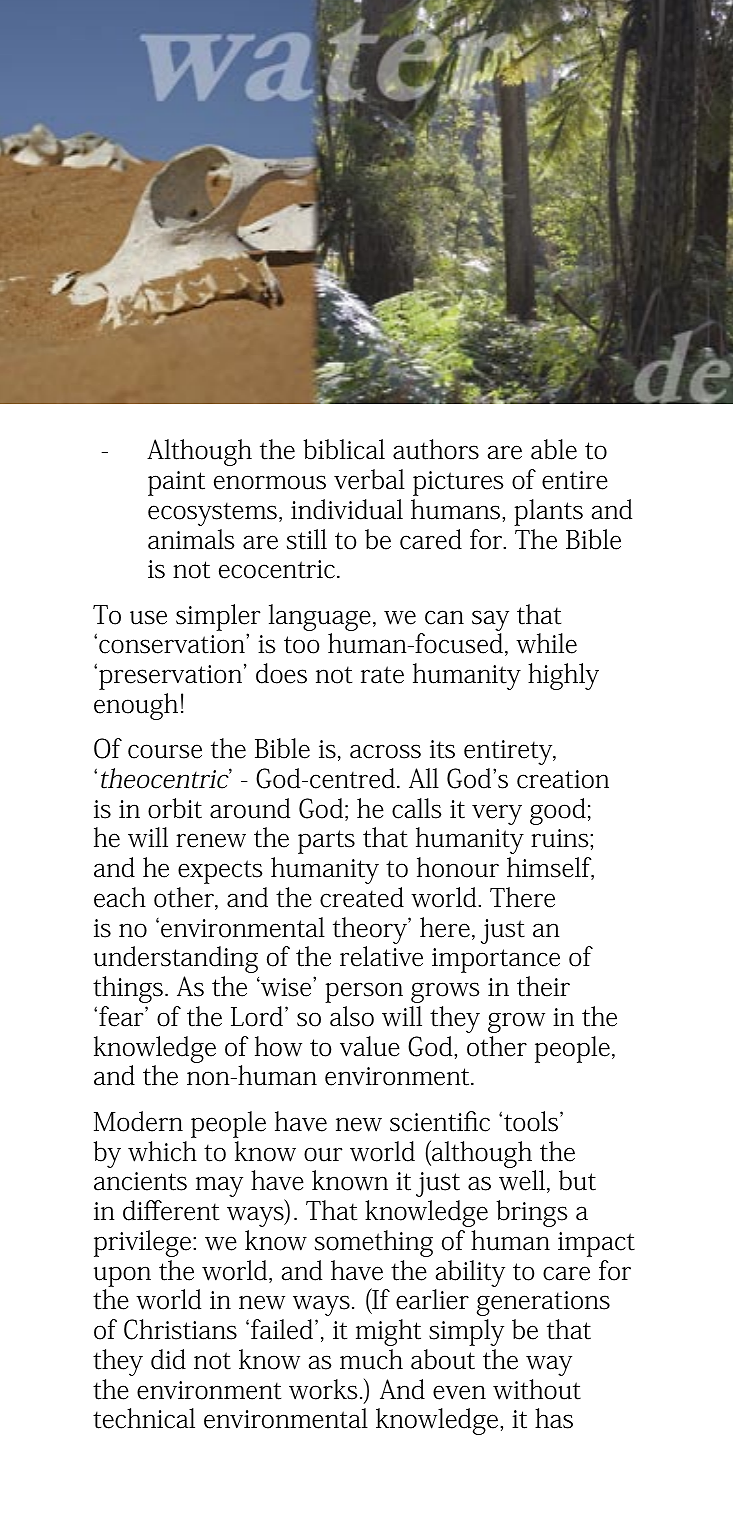 This image has width=733, height=1540. I want to click on paint, so click(176, 483).
